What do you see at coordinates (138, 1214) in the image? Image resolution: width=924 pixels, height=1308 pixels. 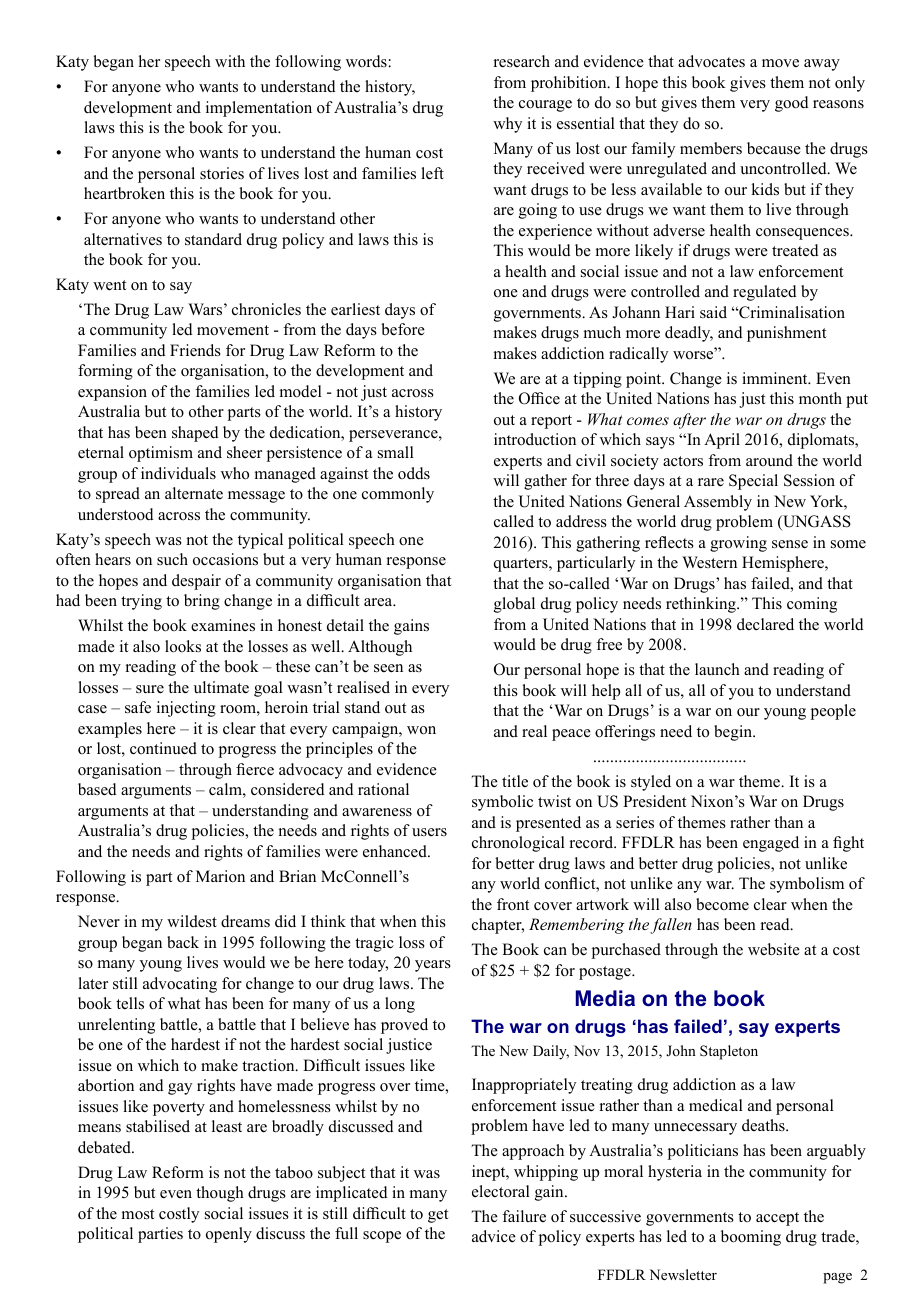 I see `most` at bounding box center [138, 1214].
